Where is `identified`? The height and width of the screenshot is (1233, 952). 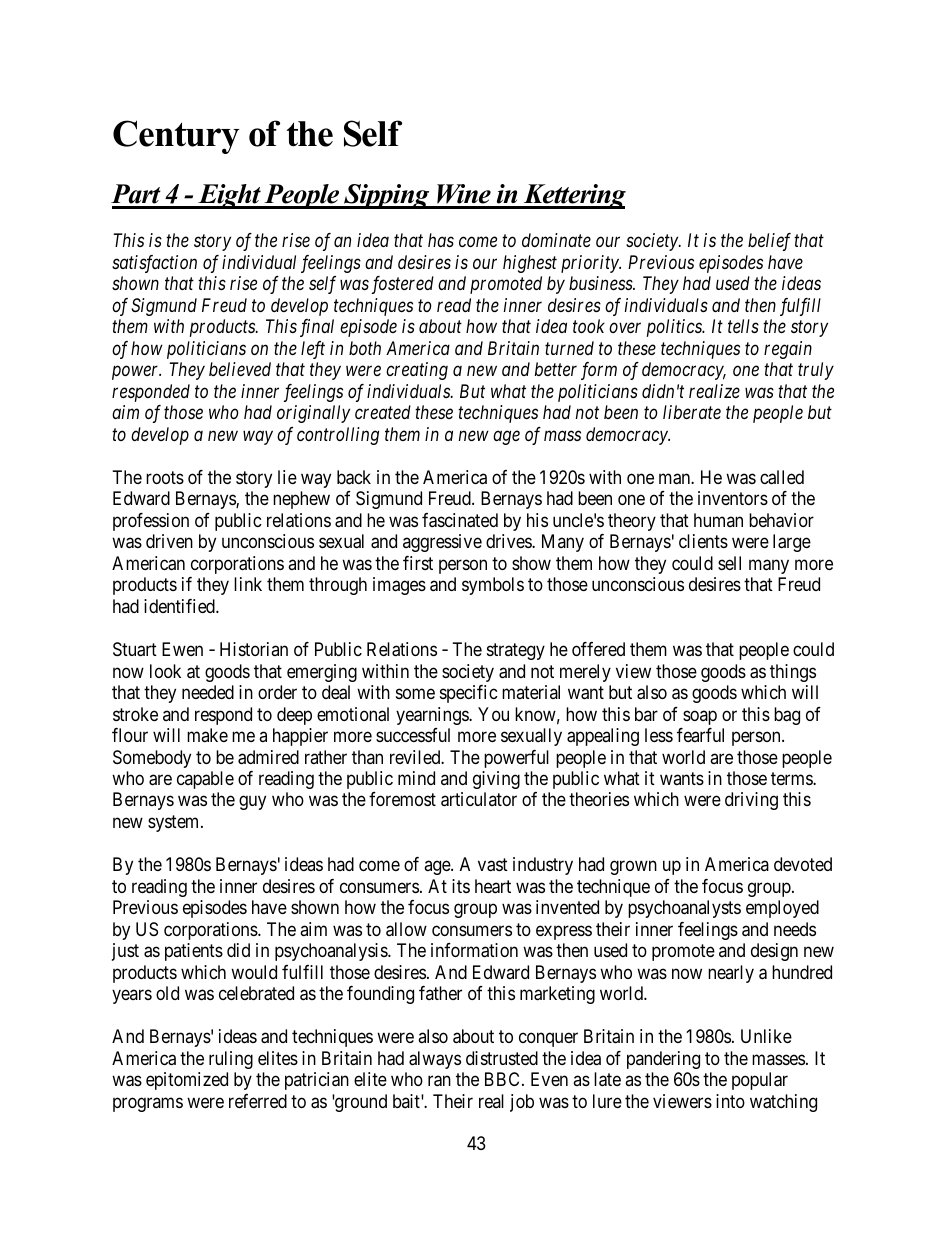 identified is located at coordinates (180, 606).
